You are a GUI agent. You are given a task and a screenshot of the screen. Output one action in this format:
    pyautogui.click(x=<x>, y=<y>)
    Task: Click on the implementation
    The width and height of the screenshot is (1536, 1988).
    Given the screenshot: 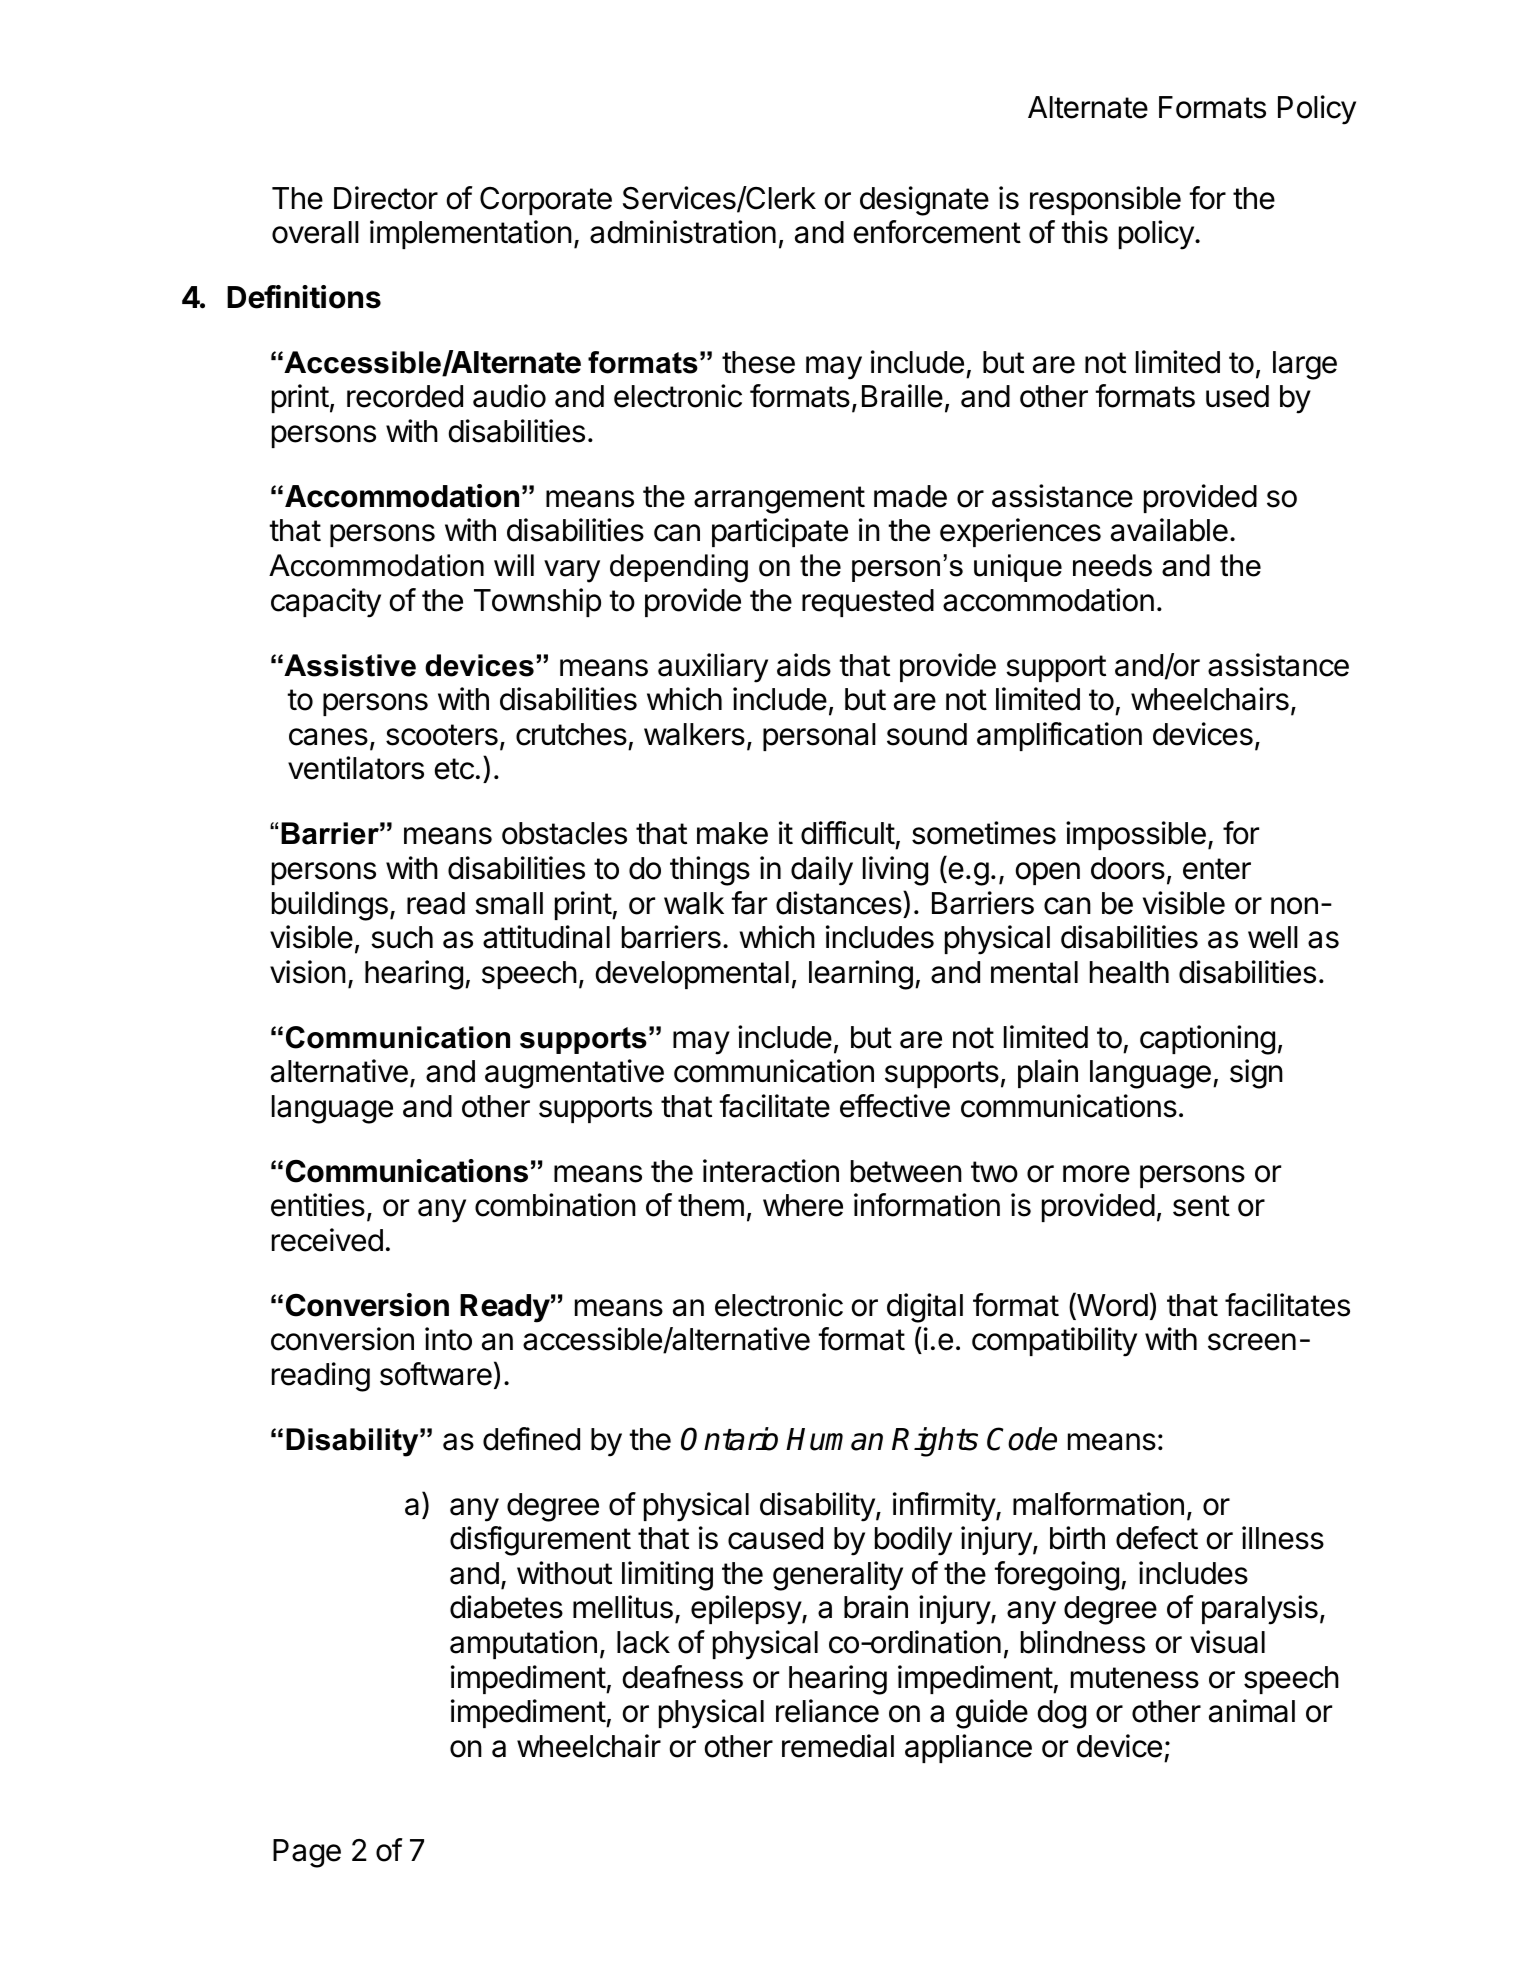 What is the action you would take?
    pyautogui.click(x=471, y=234)
